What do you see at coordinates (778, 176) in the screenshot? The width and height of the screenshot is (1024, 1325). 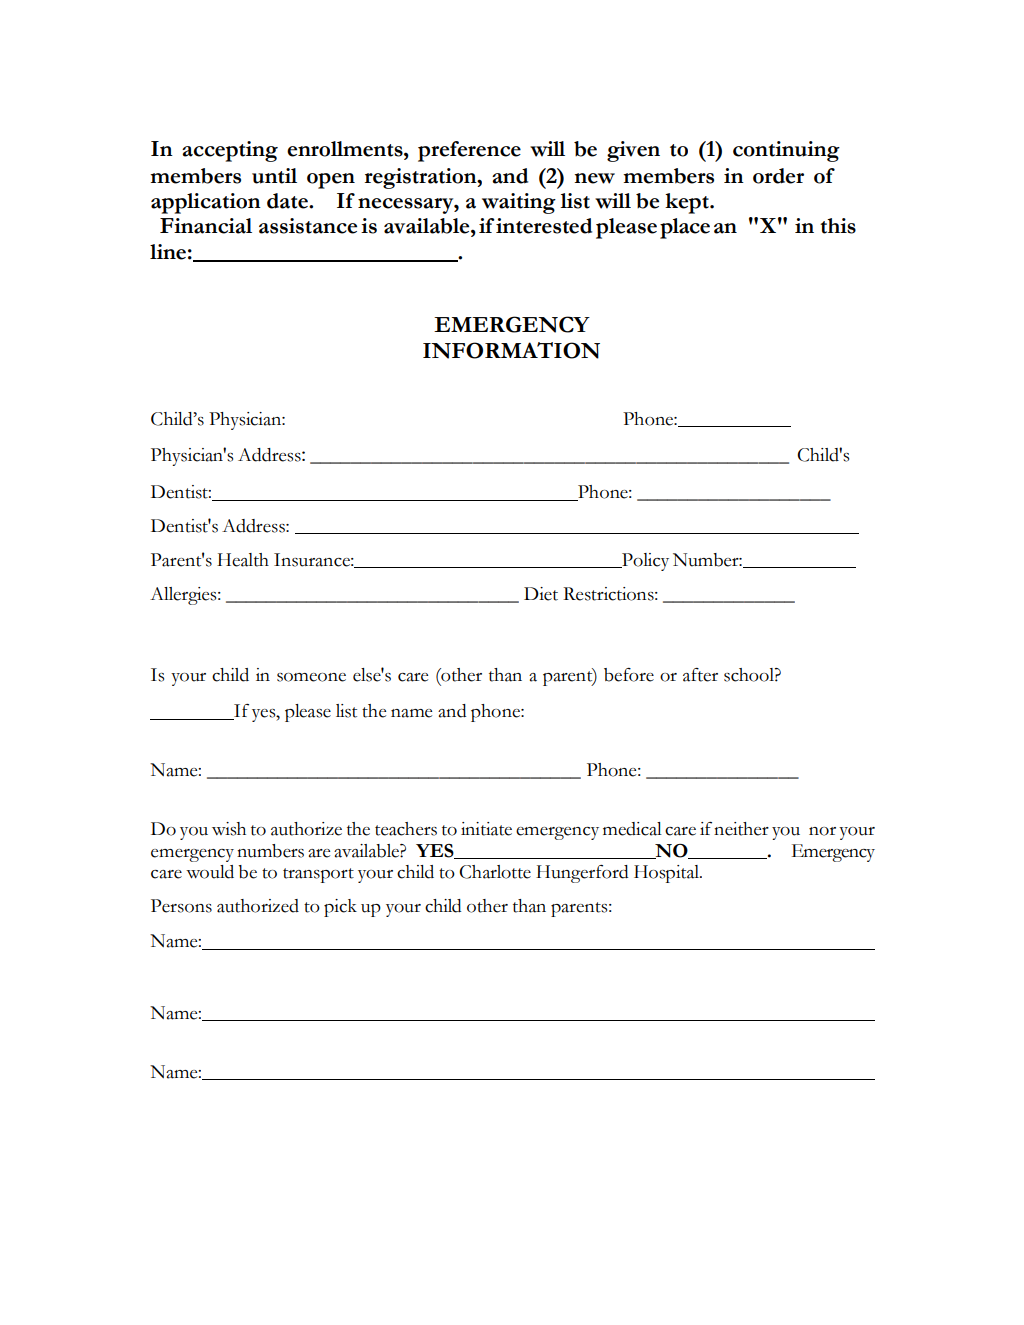 I see `order` at bounding box center [778, 176].
